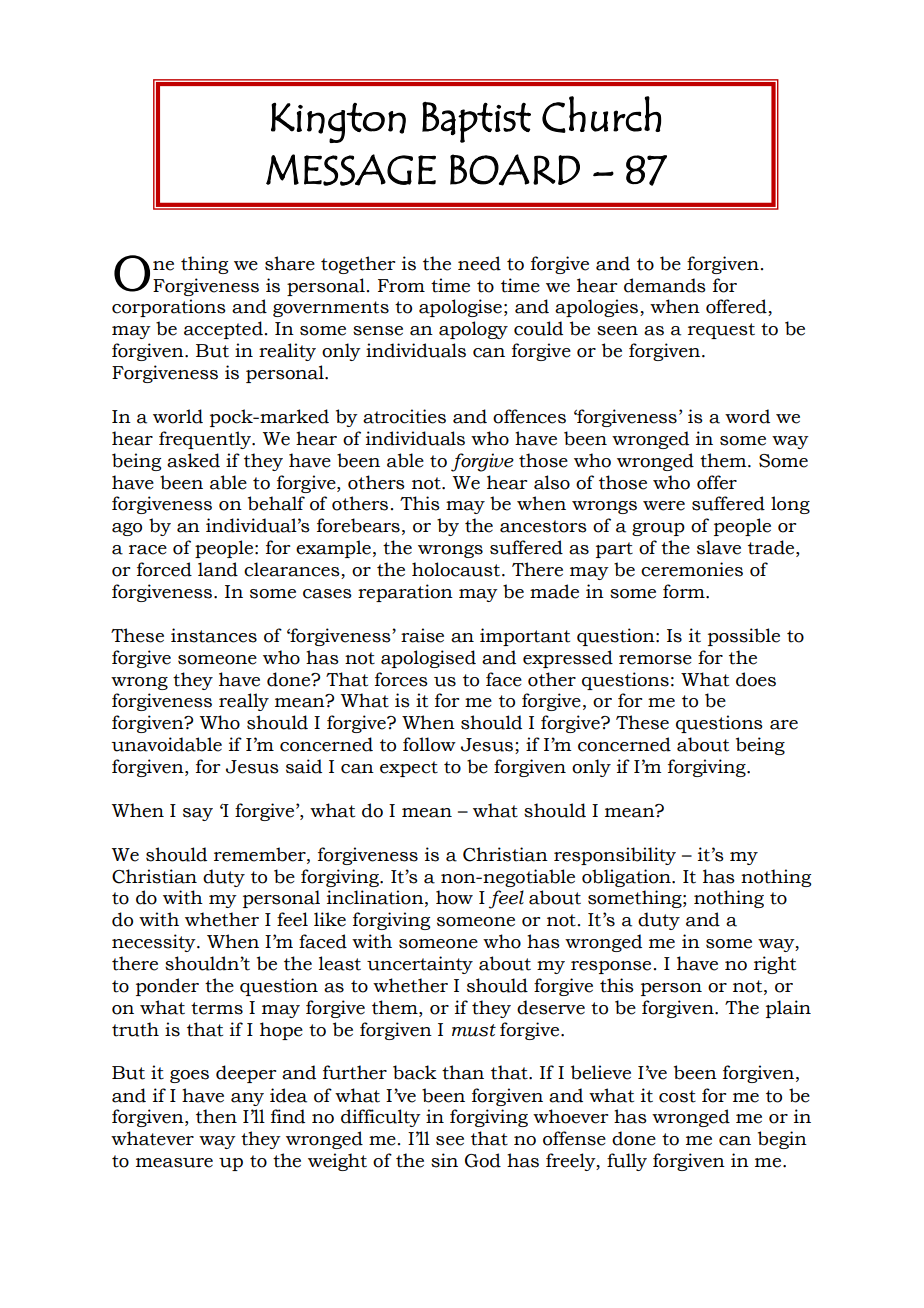  What do you see at coordinates (214, 635) in the screenshot?
I see `instances` at bounding box center [214, 635].
